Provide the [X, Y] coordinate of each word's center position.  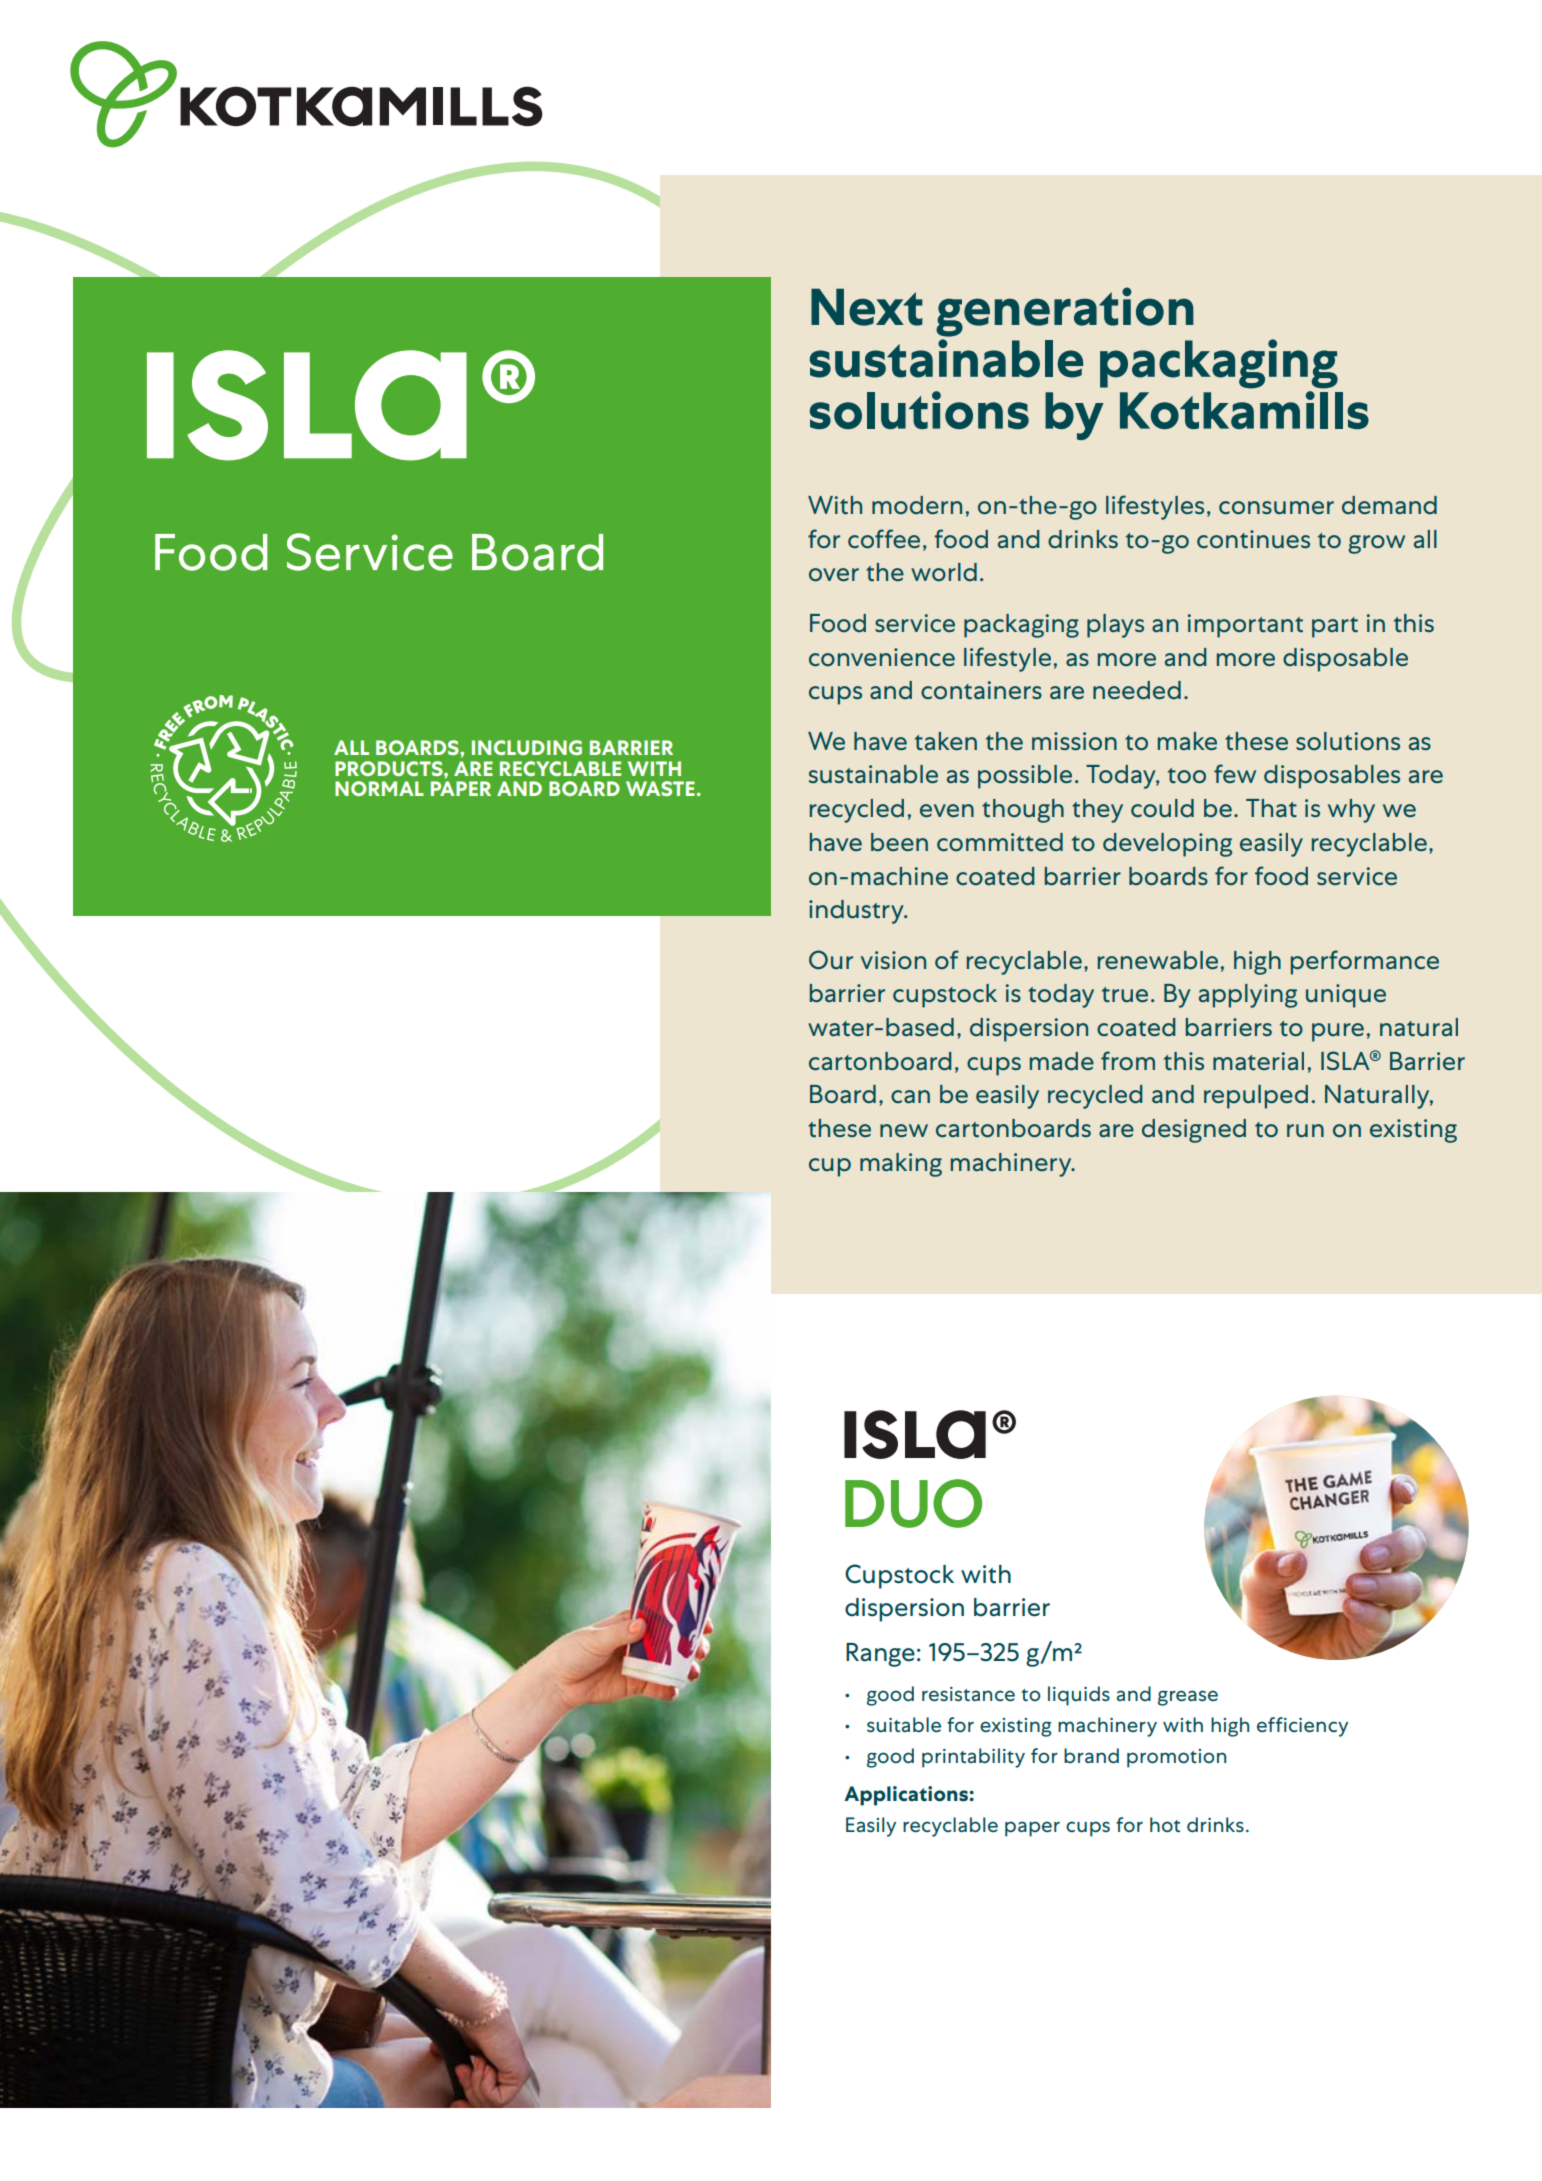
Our [831, 960]
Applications [907, 1796]
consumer [1276, 508]
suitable [904, 1724]
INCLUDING [527, 747]
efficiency [1302, 1727]
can [910, 1096]
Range [880, 1655]
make [1187, 741]
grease [1188, 1698]
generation [1065, 312]
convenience [882, 657]
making [901, 1165]
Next [867, 307]
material [1258, 1061]
